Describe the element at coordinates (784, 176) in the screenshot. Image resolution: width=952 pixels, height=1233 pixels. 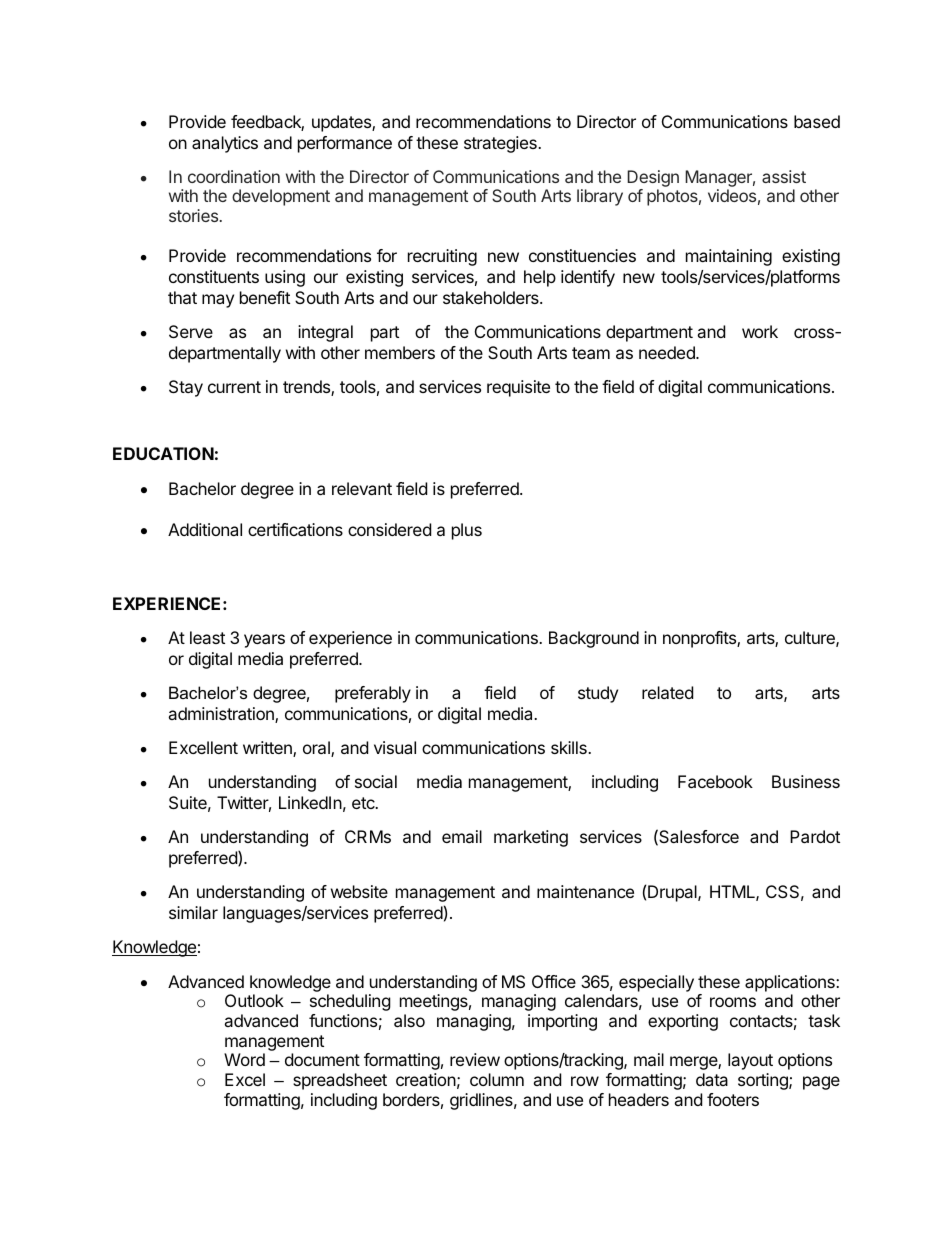
I see `assist` at that location.
